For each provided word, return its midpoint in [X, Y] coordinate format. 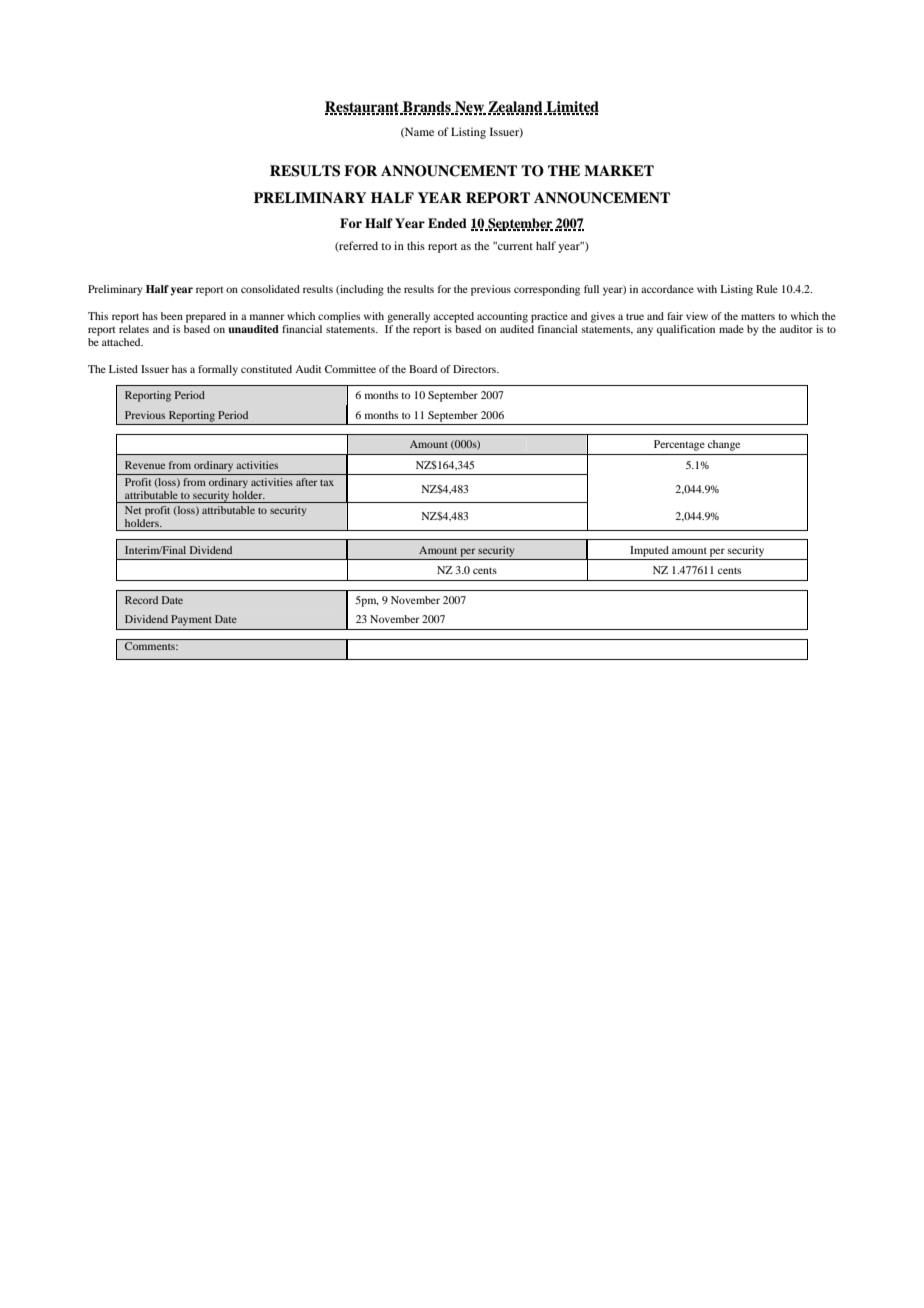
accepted [453, 317]
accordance [667, 289]
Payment [191, 620]
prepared [206, 317]
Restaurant [363, 108]
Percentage [679, 445]
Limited [571, 108]
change [724, 445]
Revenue [145, 465]
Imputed [649, 551]
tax [327, 482]
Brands [427, 108]
